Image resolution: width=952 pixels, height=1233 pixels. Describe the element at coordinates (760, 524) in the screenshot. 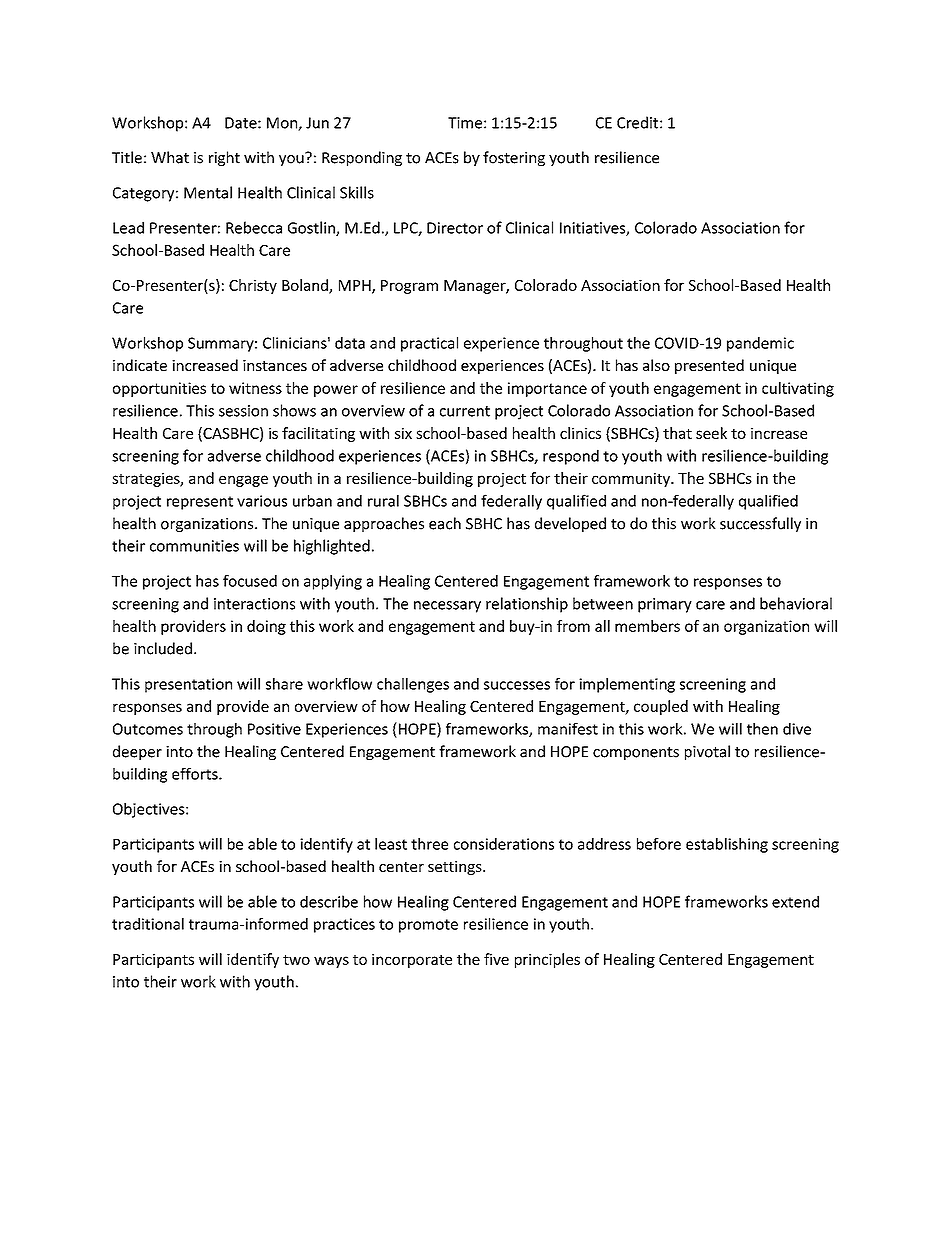

I see `successfully` at that location.
